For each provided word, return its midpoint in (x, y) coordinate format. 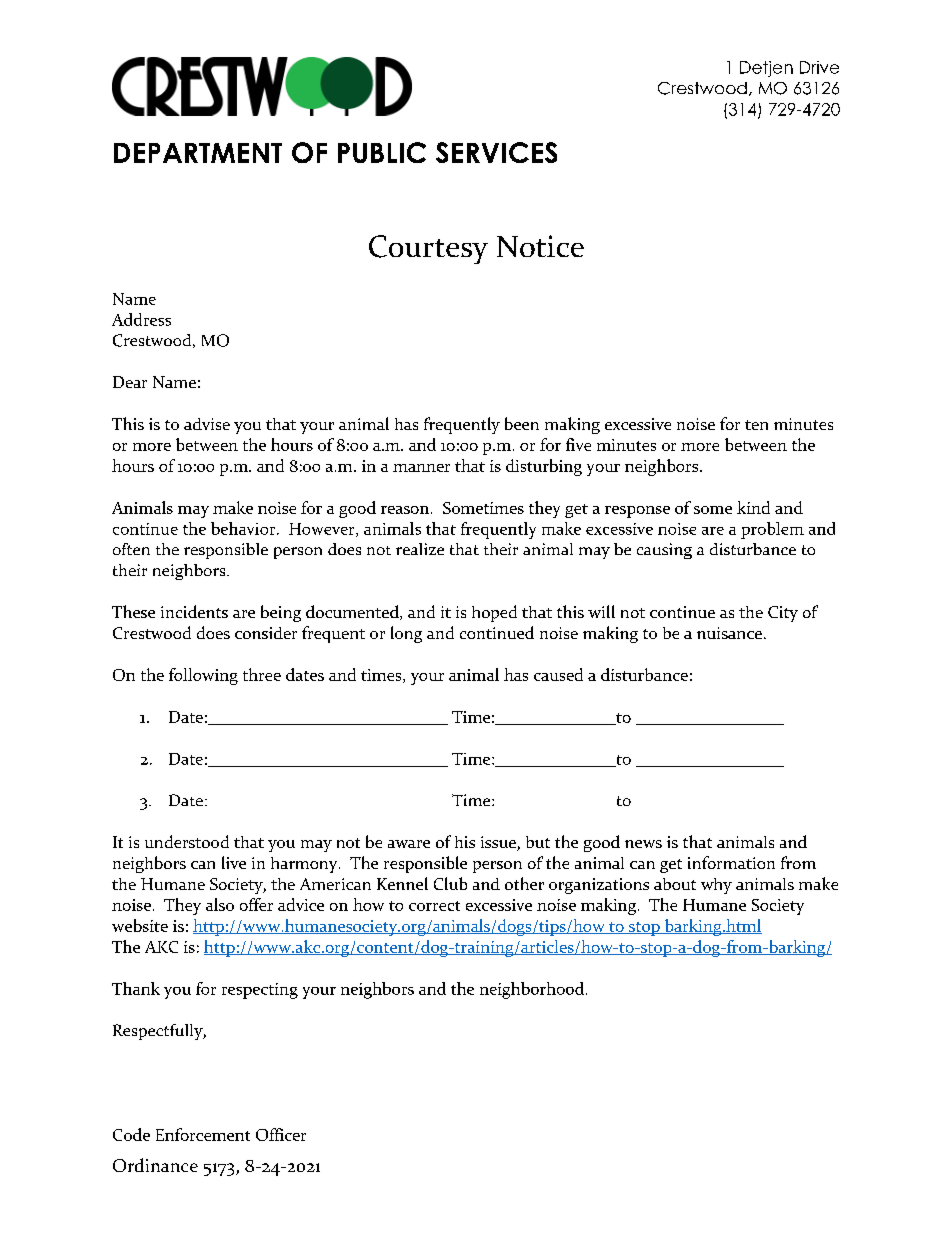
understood (187, 841)
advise (207, 424)
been (522, 423)
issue (499, 843)
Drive (819, 67)
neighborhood (532, 990)
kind (753, 507)
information (731, 862)
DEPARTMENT (198, 153)
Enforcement (203, 1134)
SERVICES (496, 152)
